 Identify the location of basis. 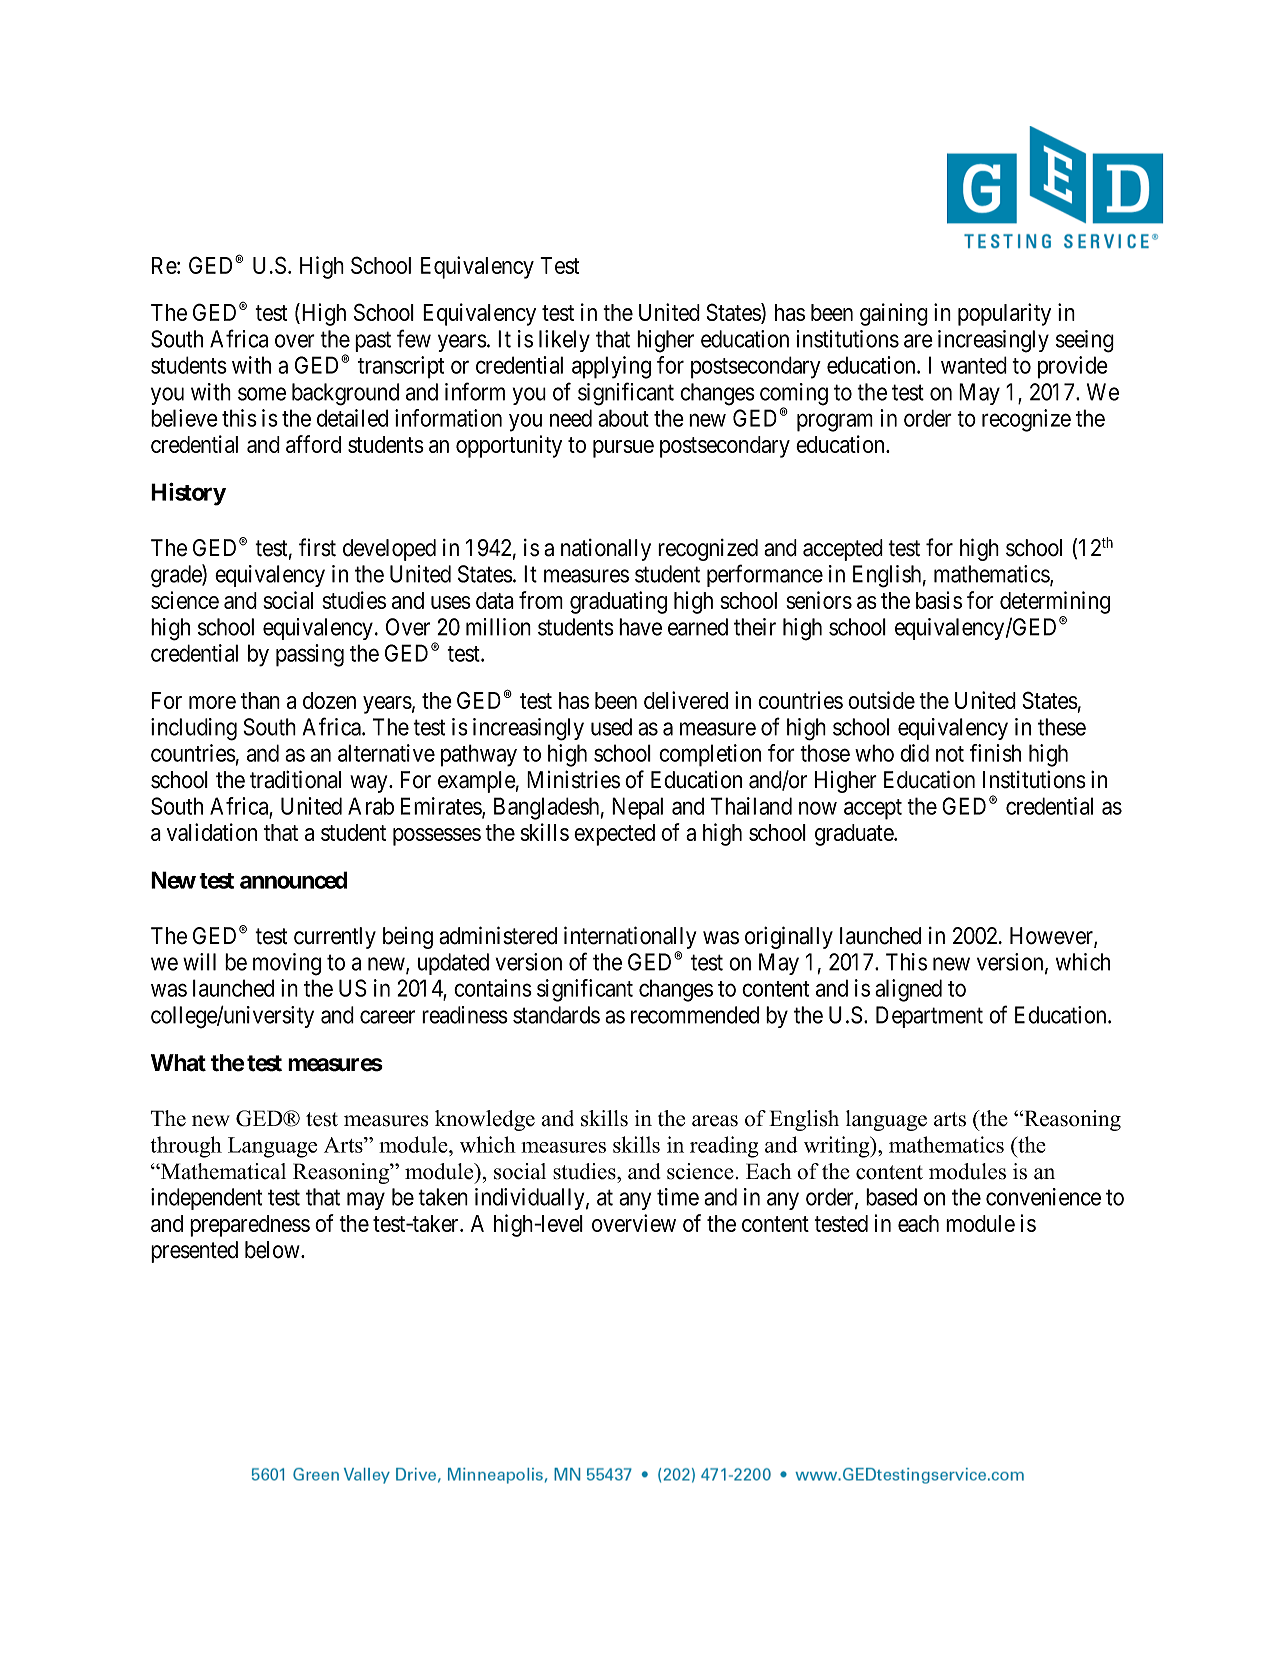
(939, 600).
